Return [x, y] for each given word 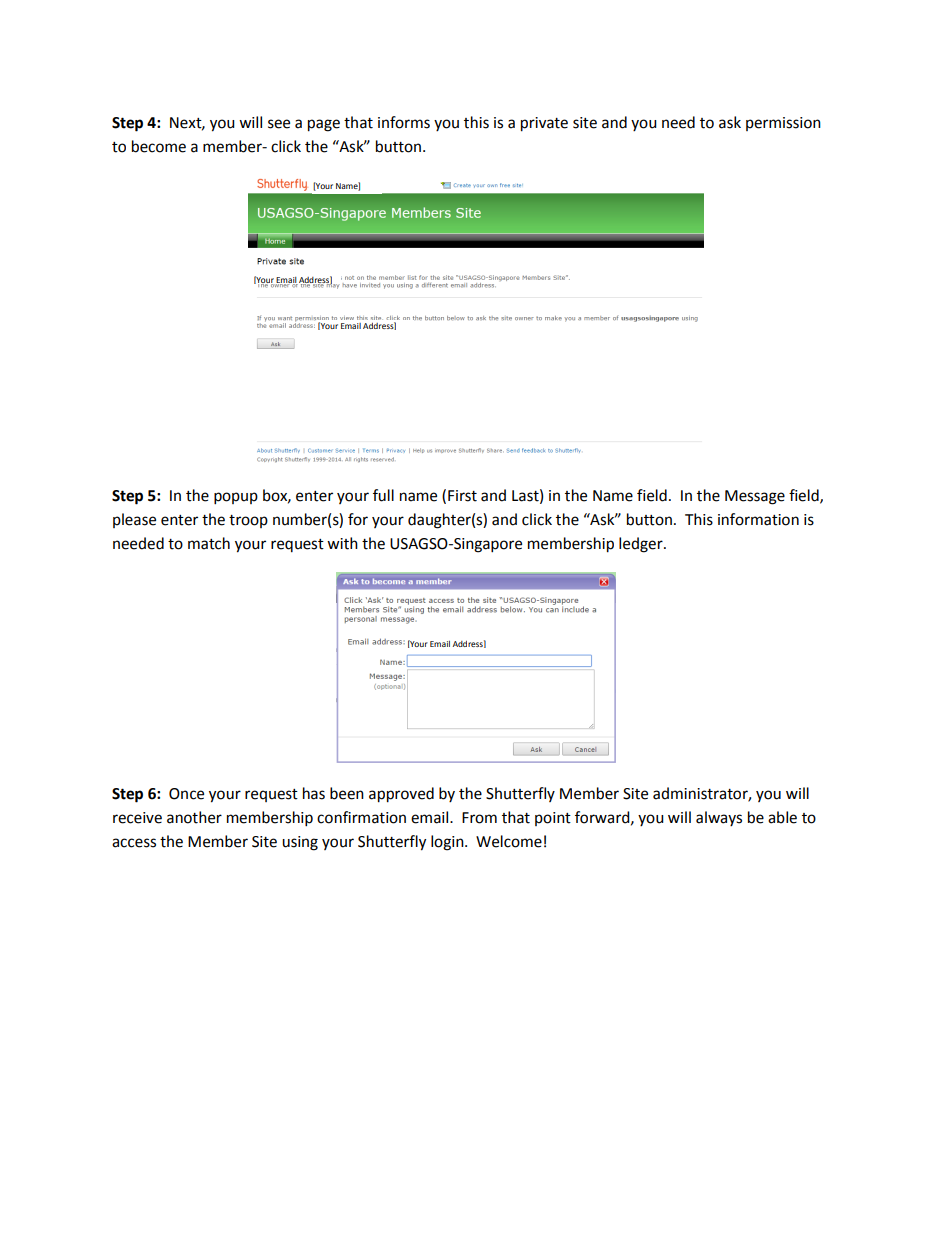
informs [404, 122]
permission [783, 124]
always [719, 818]
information [758, 519]
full [383, 495]
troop [248, 521]
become [159, 146]
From [479, 818]
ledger [642, 545]
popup [236, 498]
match [209, 543]
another [194, 817]
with [342, 543]
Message [755, 497]
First [462, 496]
